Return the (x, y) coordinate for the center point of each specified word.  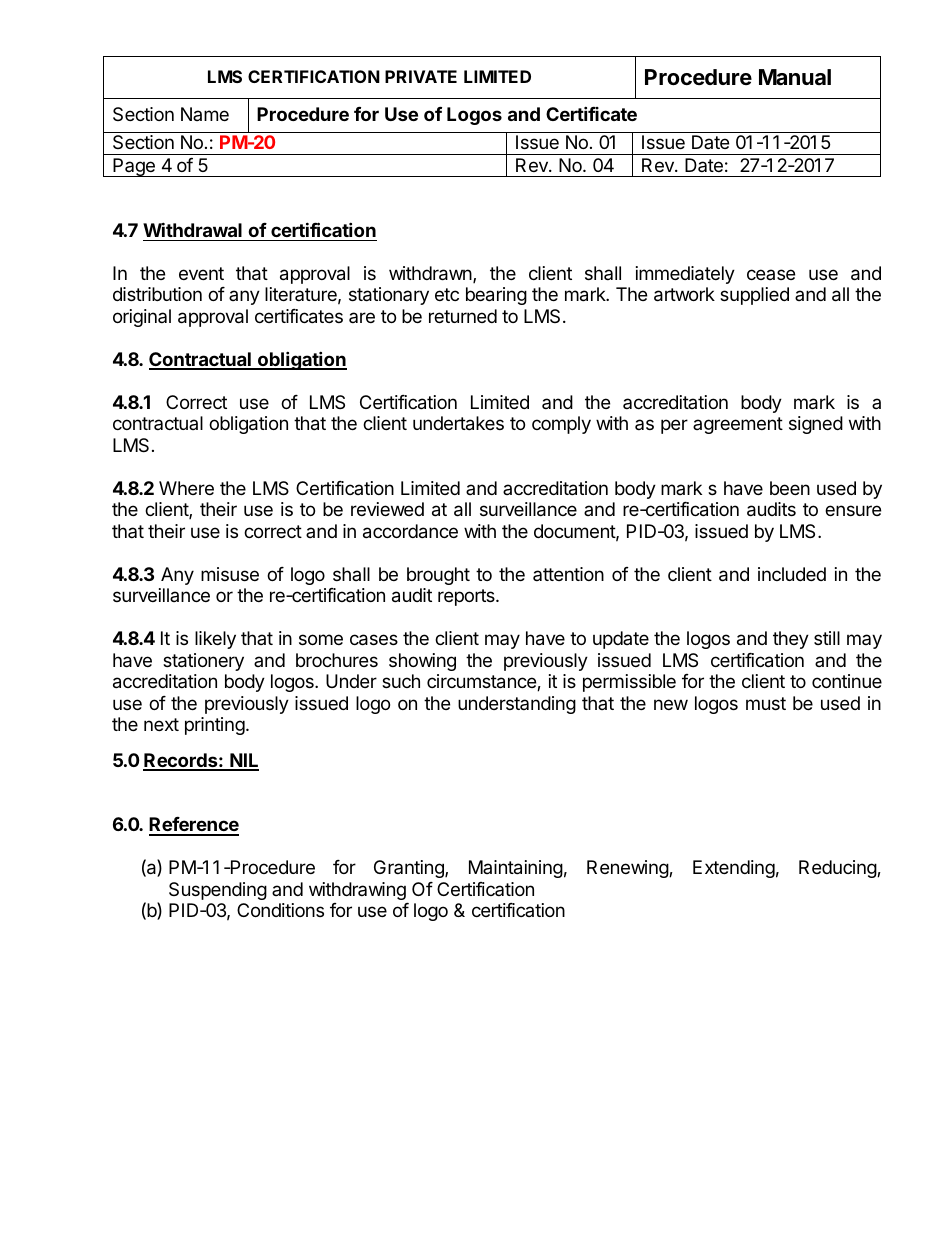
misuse (230, 574)
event (201, 273)
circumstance (482, 682)
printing (215, 726)
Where (186, 488)
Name (205, 114)
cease (771, 274)
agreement (738, 425)
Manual (795, 77)
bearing (496, 296)
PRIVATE (421, 76)
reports (467, 597)
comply (561, 425)
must (766, 703)
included (792, 574)
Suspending (218, 891)
